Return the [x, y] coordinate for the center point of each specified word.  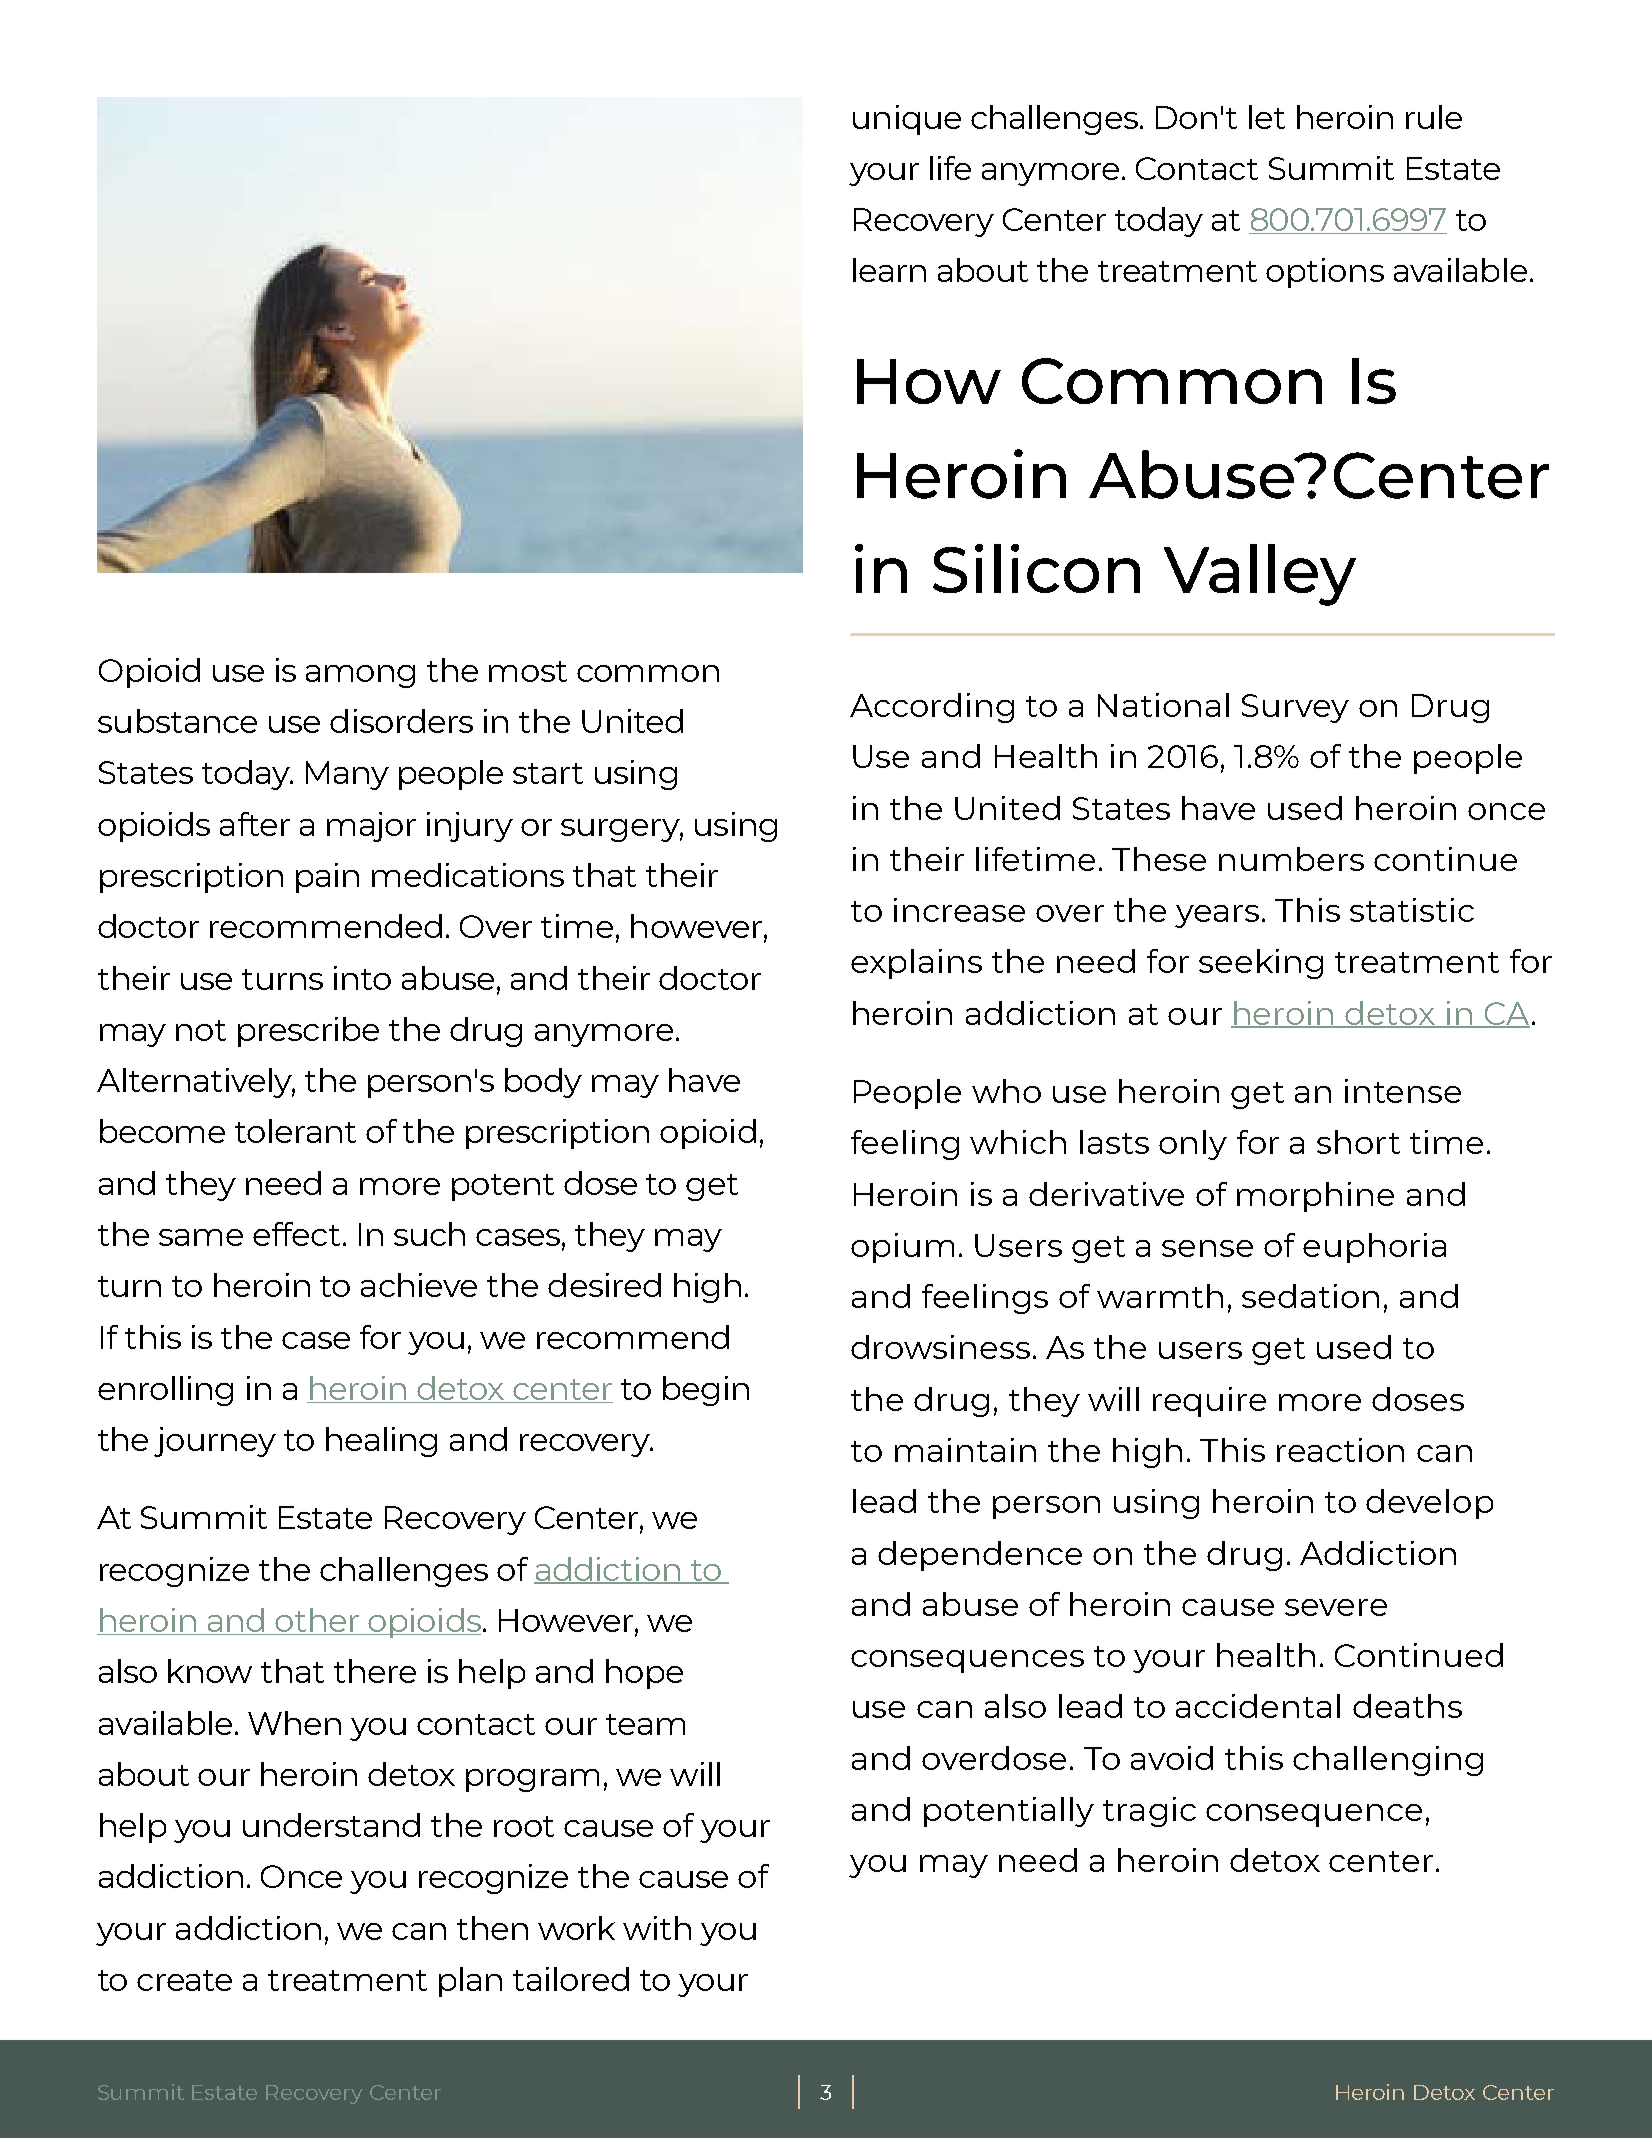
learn [889, 270]
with [657, 1928]
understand [331, 1825]
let [1267, 117]
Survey [1295, 708]
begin [706, 1391]
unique [907, 120]
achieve [419, 1285]
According [932, 708]
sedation [1310, 1296]
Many [347, 775]
